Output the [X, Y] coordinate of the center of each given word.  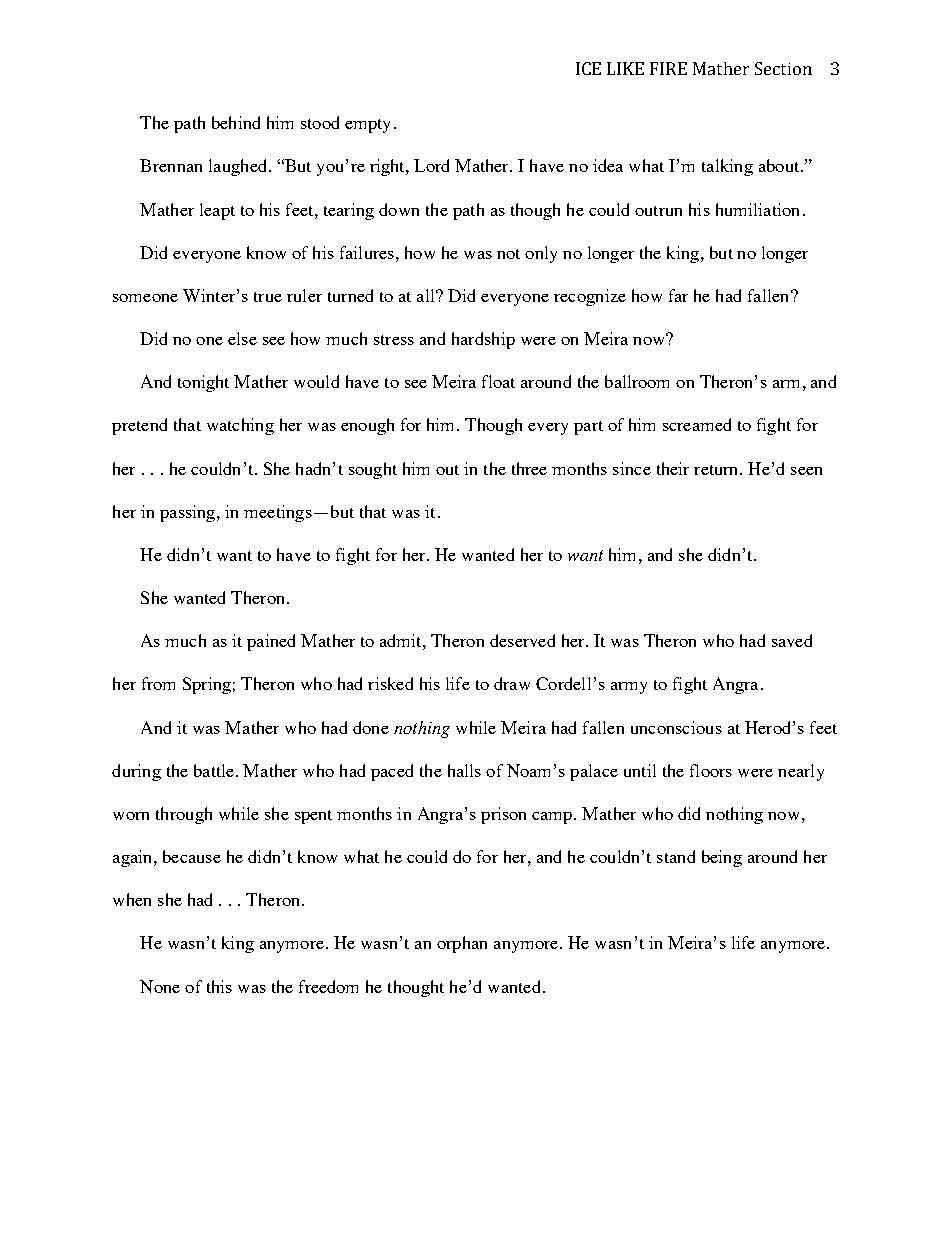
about [780, 165]
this [219, 986]
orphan [462, 944]
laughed [239, 167]
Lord [431, 165]
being [722, 858]
